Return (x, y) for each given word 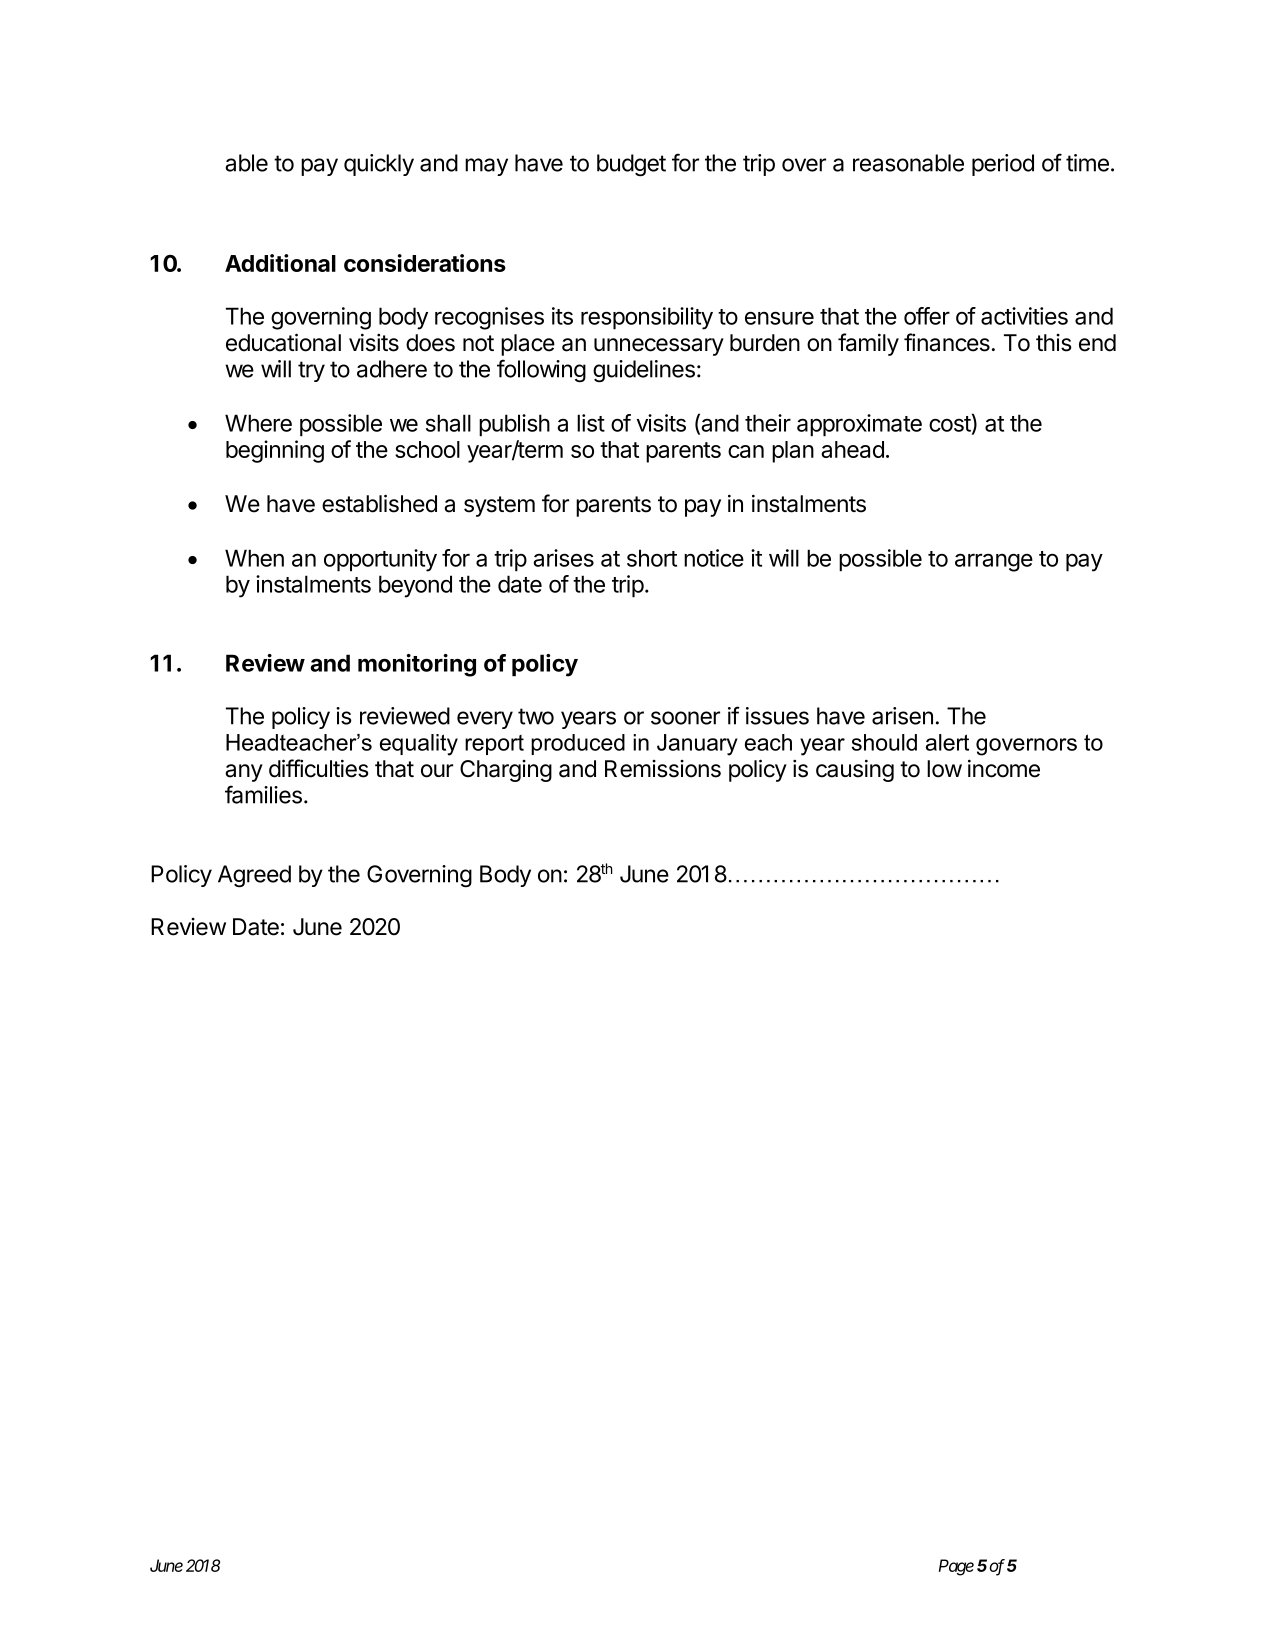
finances (947, 342)
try (311, 371)
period (1003, 165)
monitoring (417, 665)
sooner (685, 718)
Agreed (254, 876)
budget (631, 165)
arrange (994, 562)
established (379, 503)
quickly (379, 165)
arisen (902, 716)
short (652, 558)
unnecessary (659, 347)
